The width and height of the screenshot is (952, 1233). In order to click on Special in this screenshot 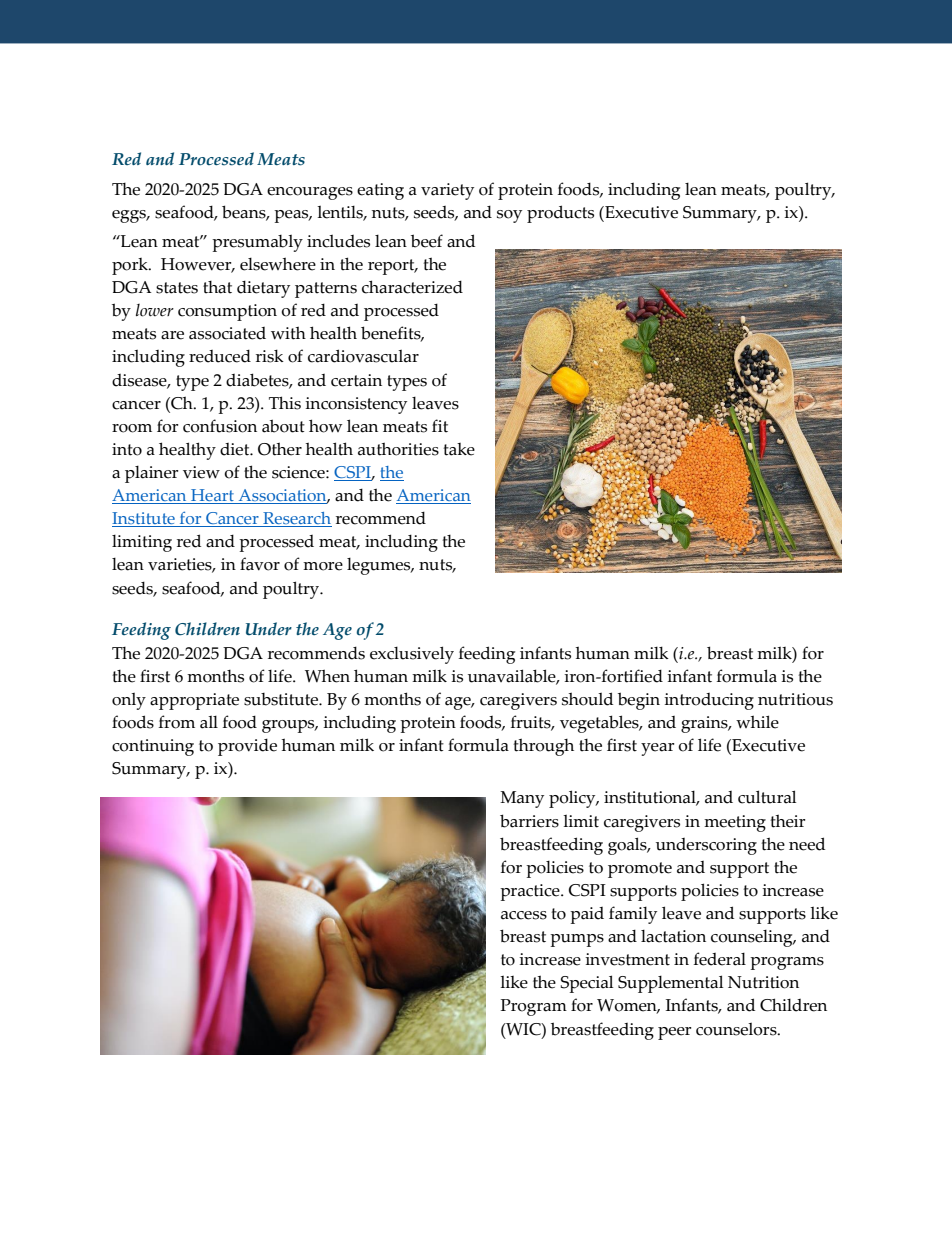, I will do `click(587, 984)`.
